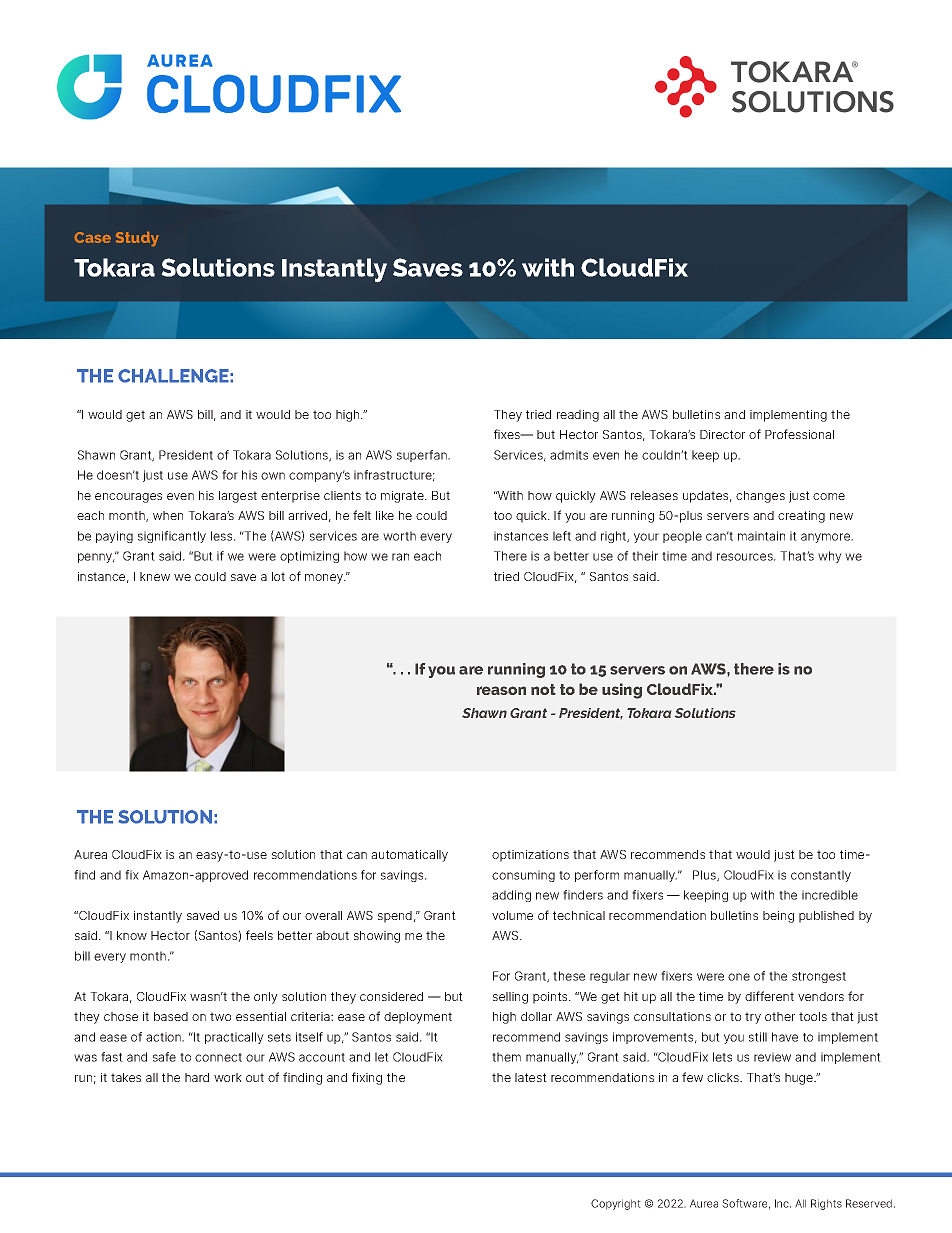 This page has width=952, height=1233. What do you see at coordinates (531, 1077) in the page?
I see `latest` at bounding box center [531, 1077].
